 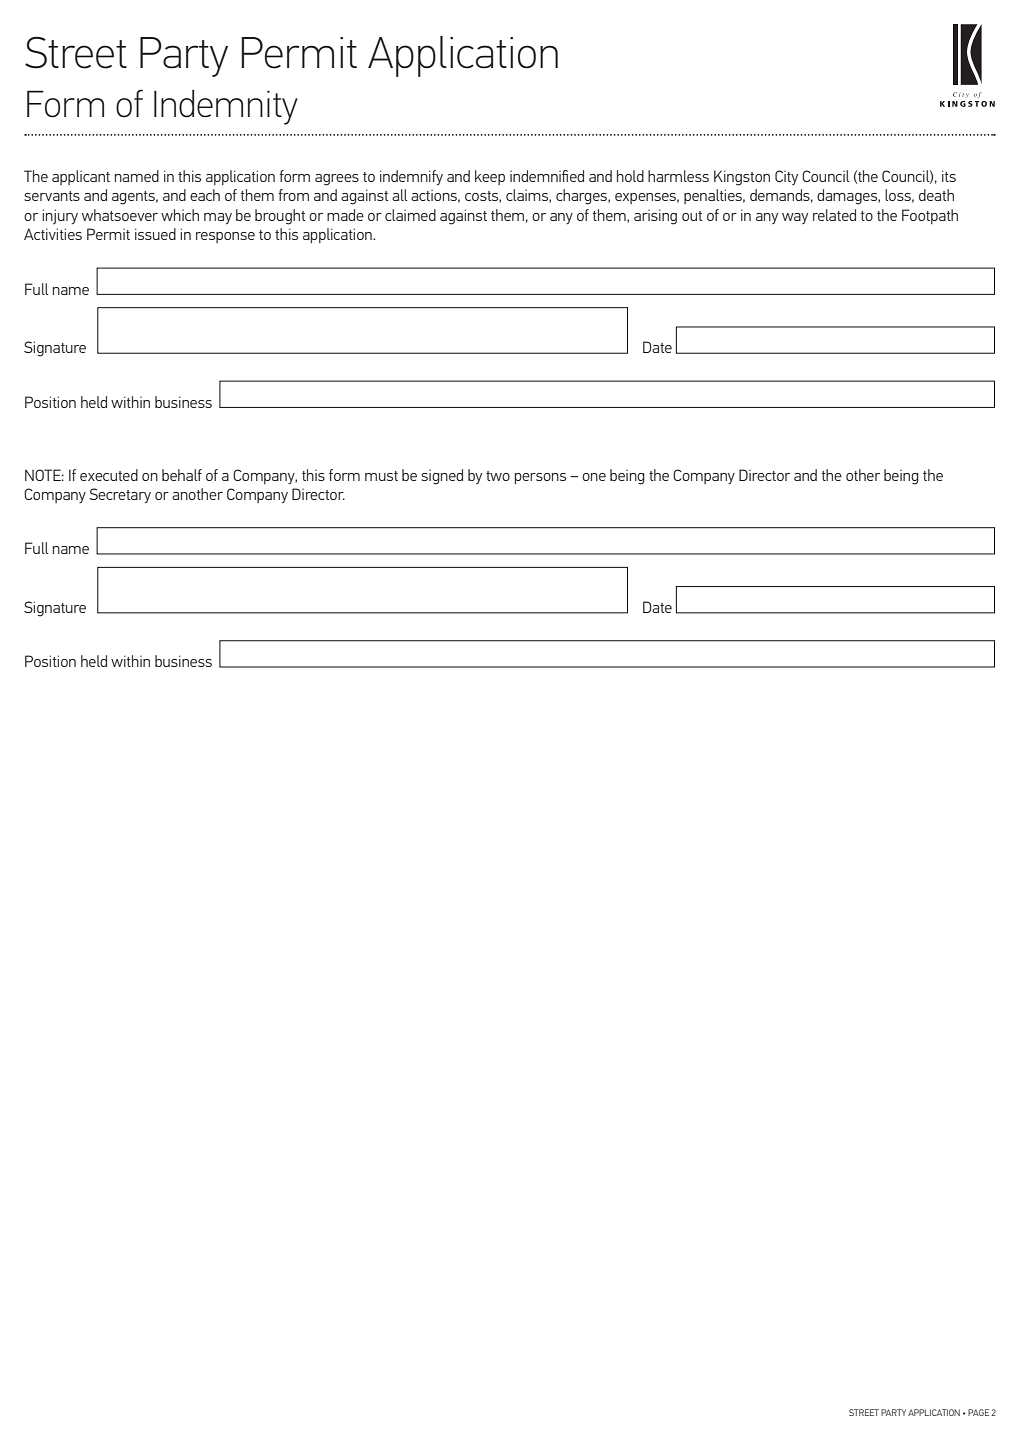 I want to click on signed, so click(x=442, y=477).
